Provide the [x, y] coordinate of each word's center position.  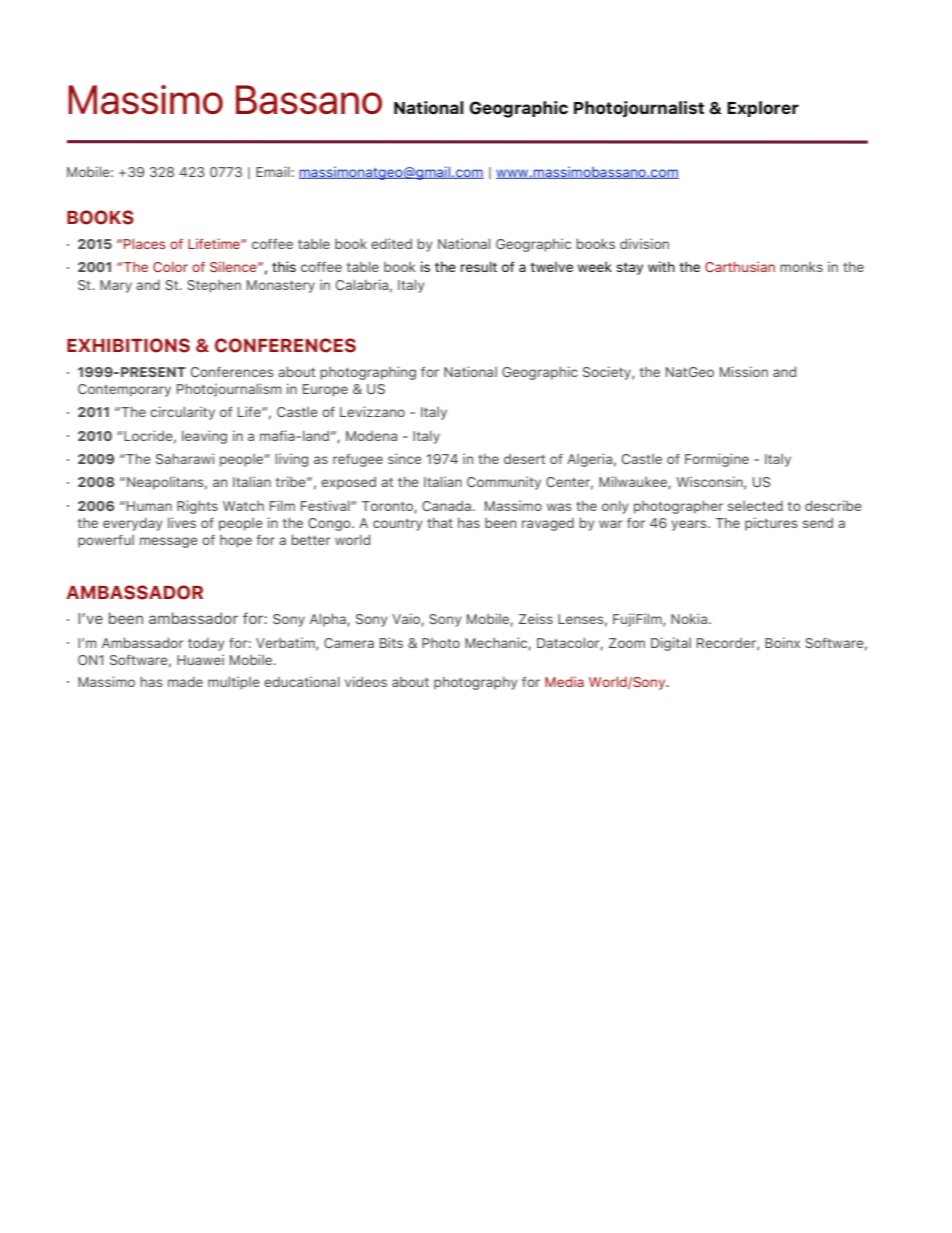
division [644, 243]
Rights [197, 507]
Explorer [763, 109]
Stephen [214, 286]
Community [504, 483]
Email [273, 171]
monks [801, 267]
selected [755, 506]
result [479, 266]
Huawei [200, 659]
